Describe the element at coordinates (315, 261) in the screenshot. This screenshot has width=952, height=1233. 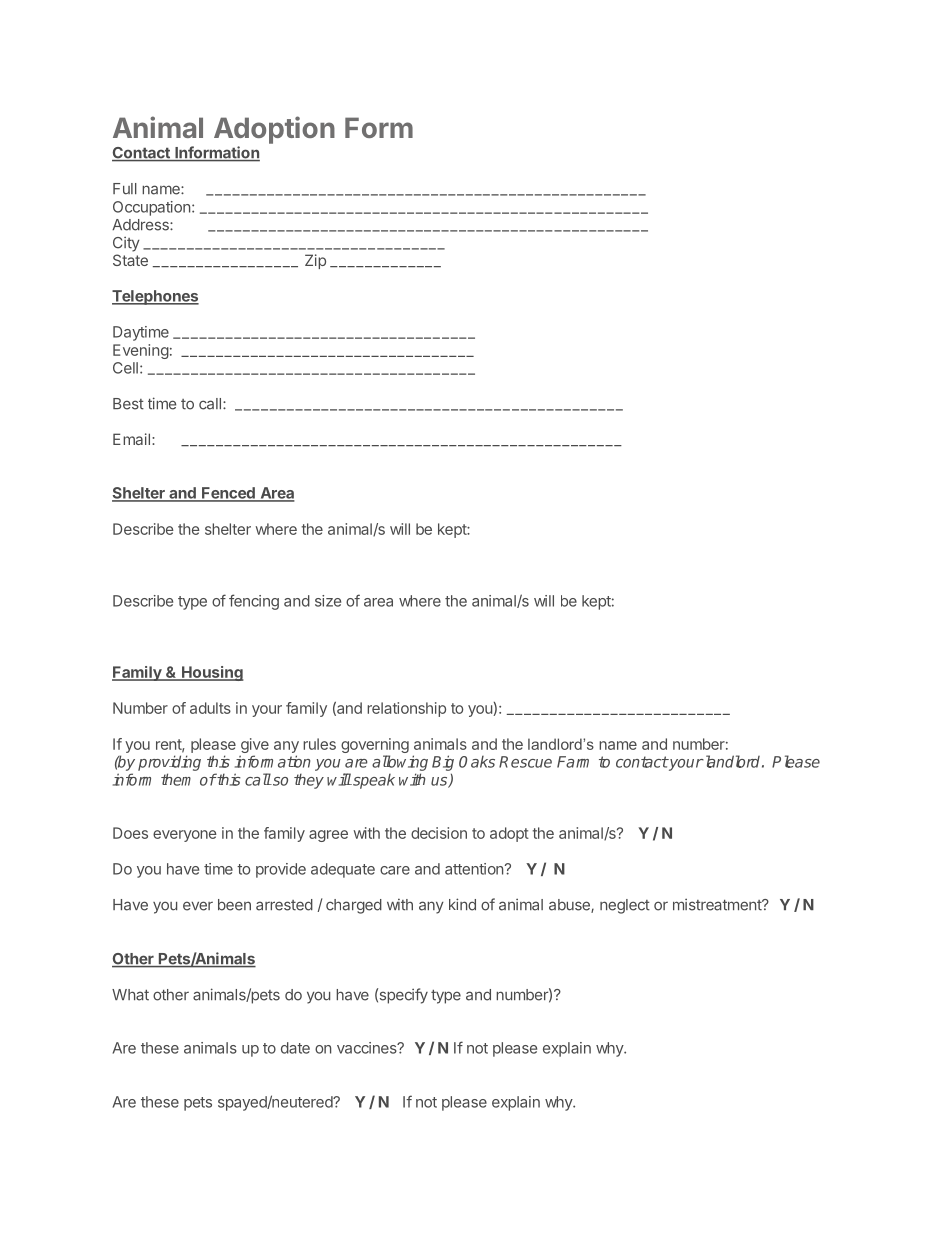
I see `Zip` at that location.
